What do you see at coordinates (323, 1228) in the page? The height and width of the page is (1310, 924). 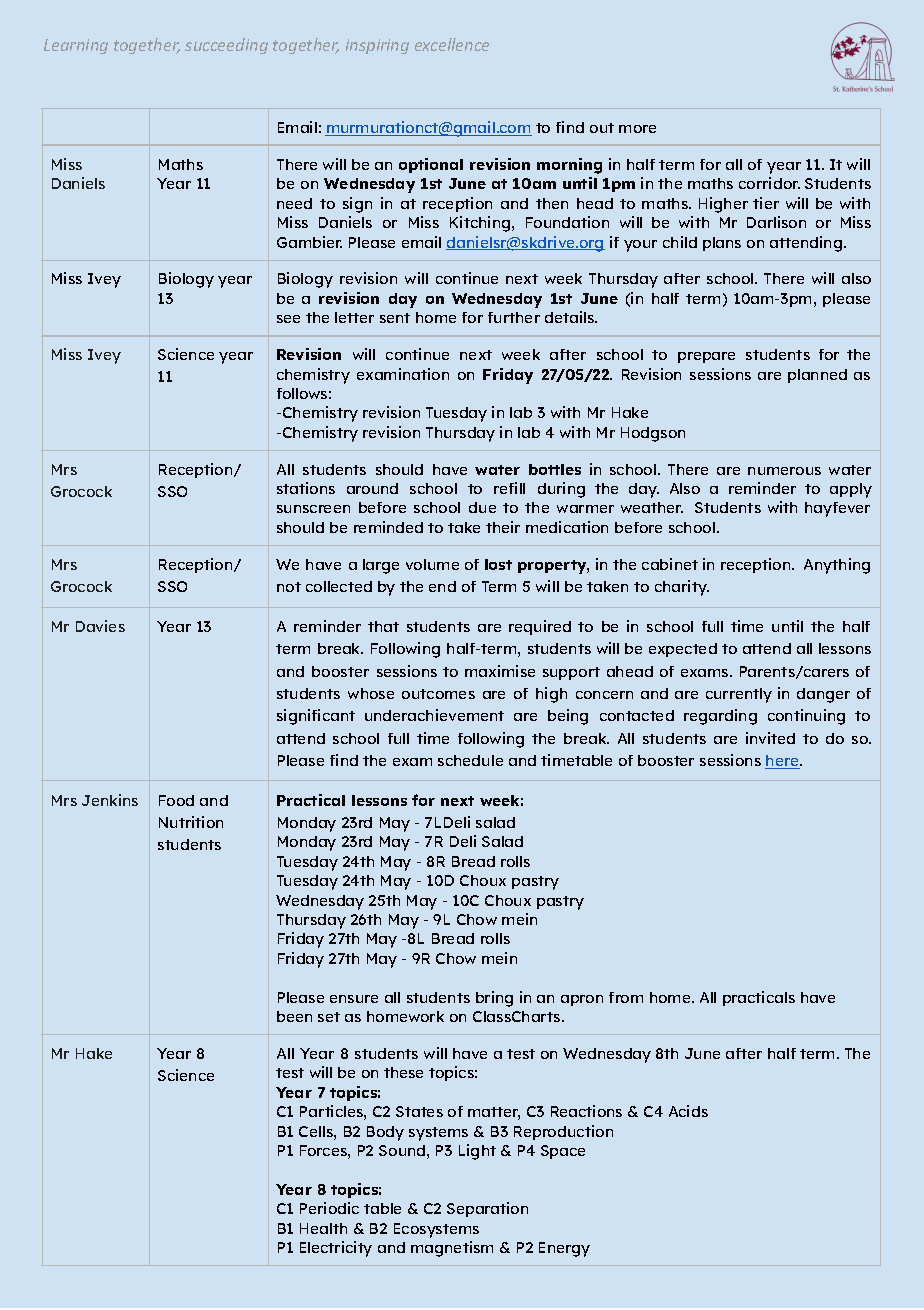 I see `Health` at bounding box center [323, 1228].
